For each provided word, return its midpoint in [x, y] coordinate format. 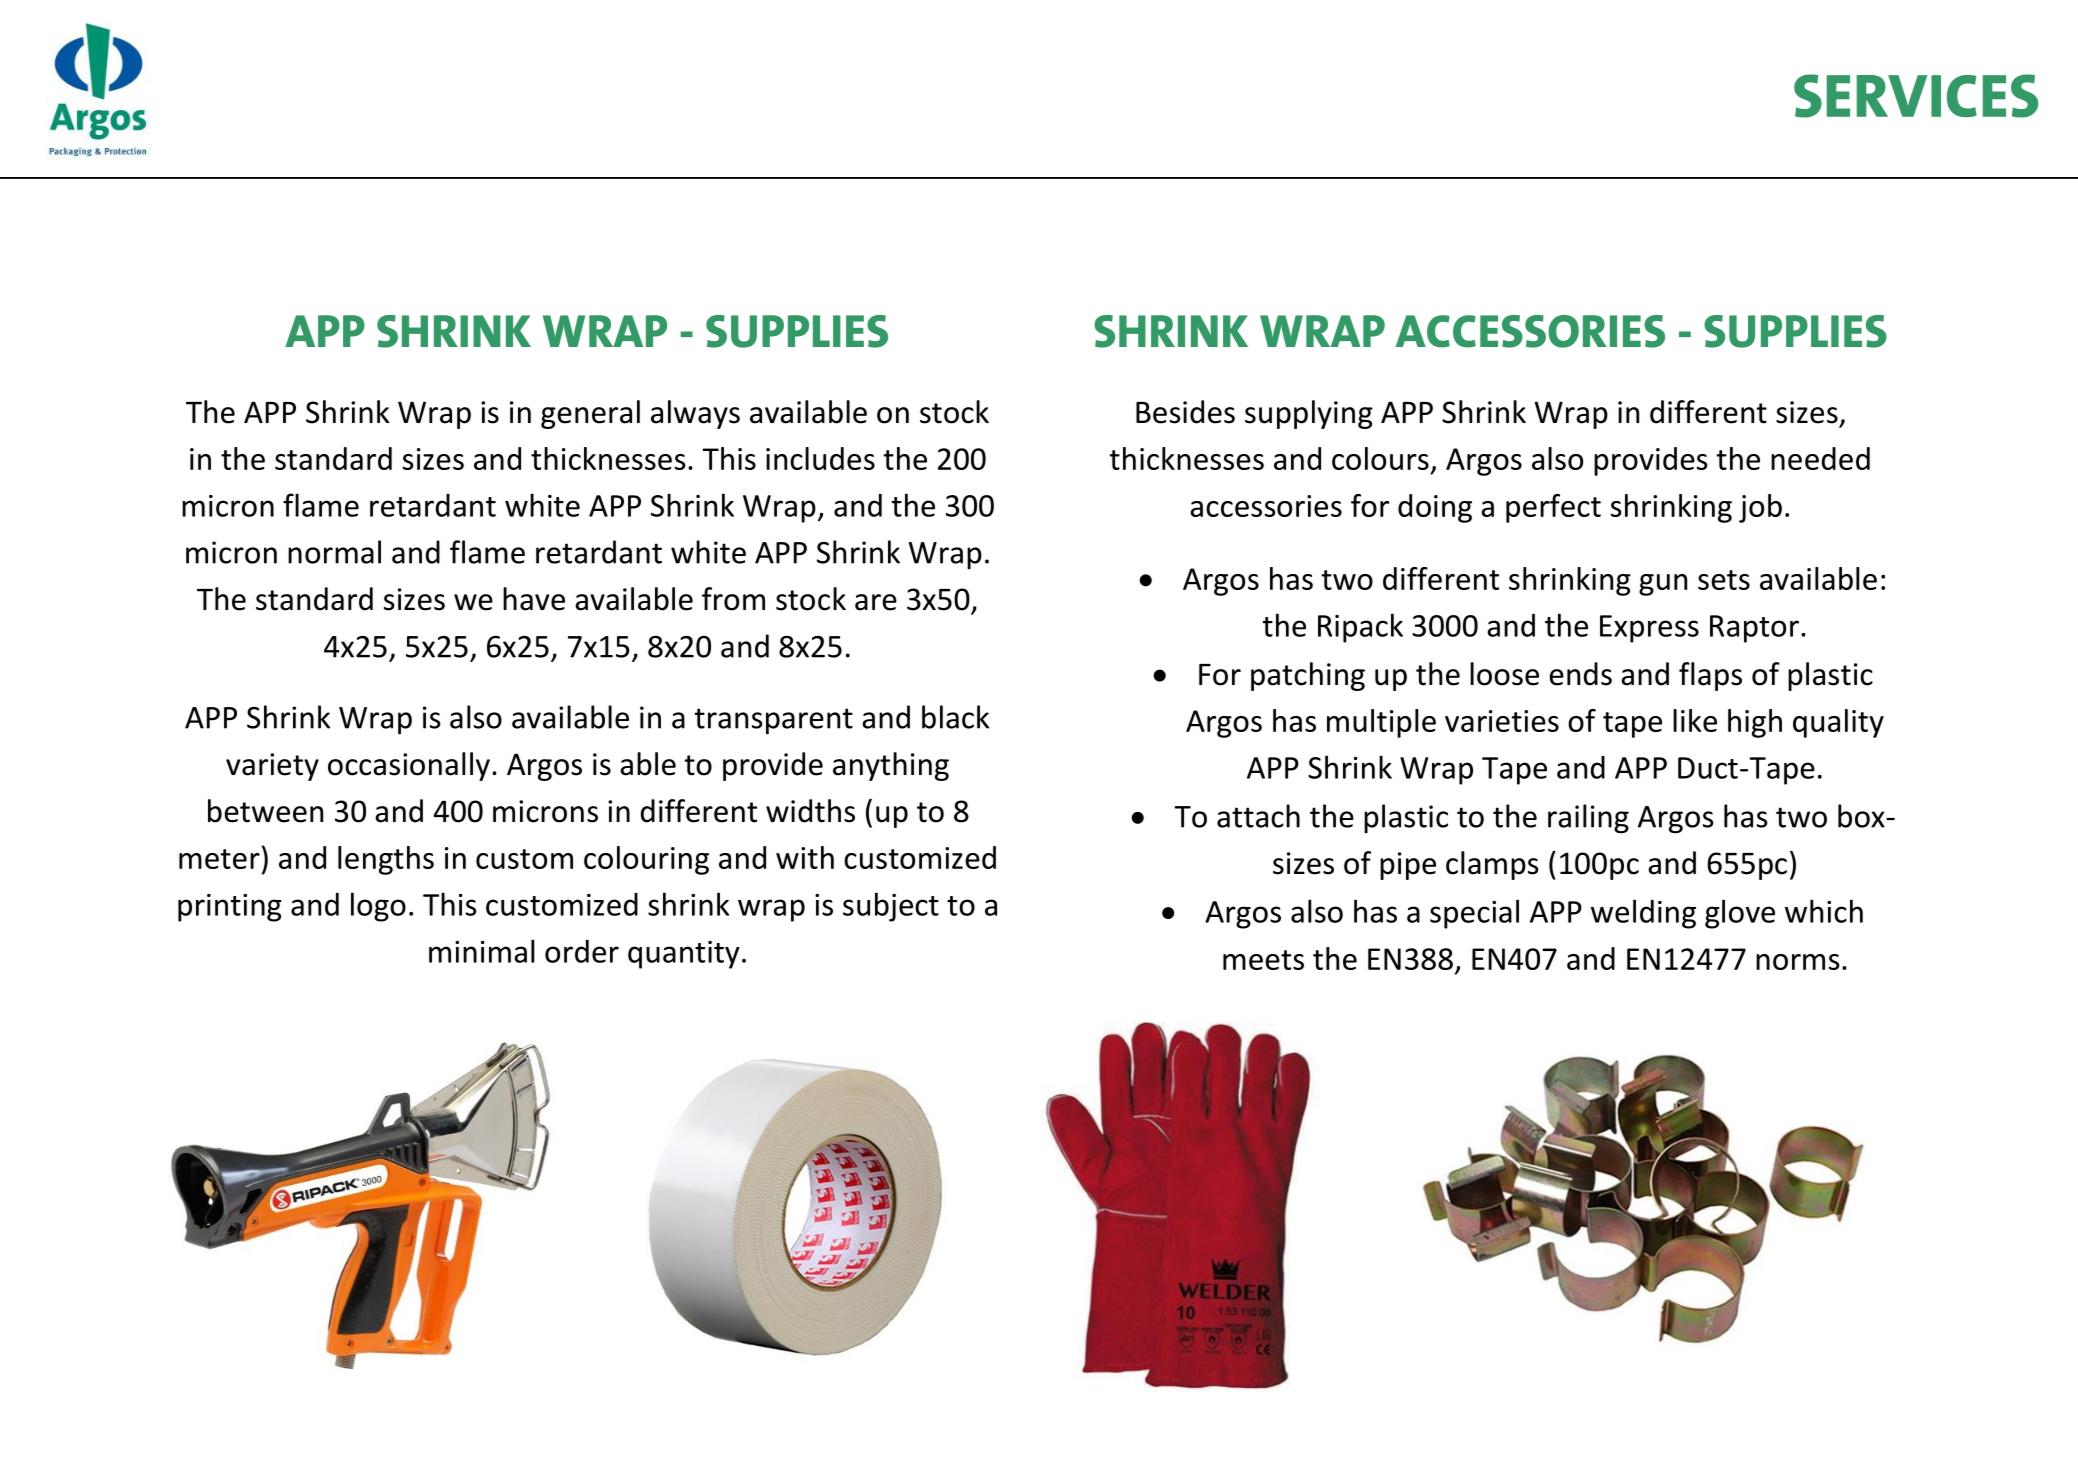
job [1760, 508]
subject [891, 907]
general [590, 414]
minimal [482, 951]
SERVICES [1916, 96]
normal [334, 552]
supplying [1309, 414]
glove [1740, 914]
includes [820, 458]
